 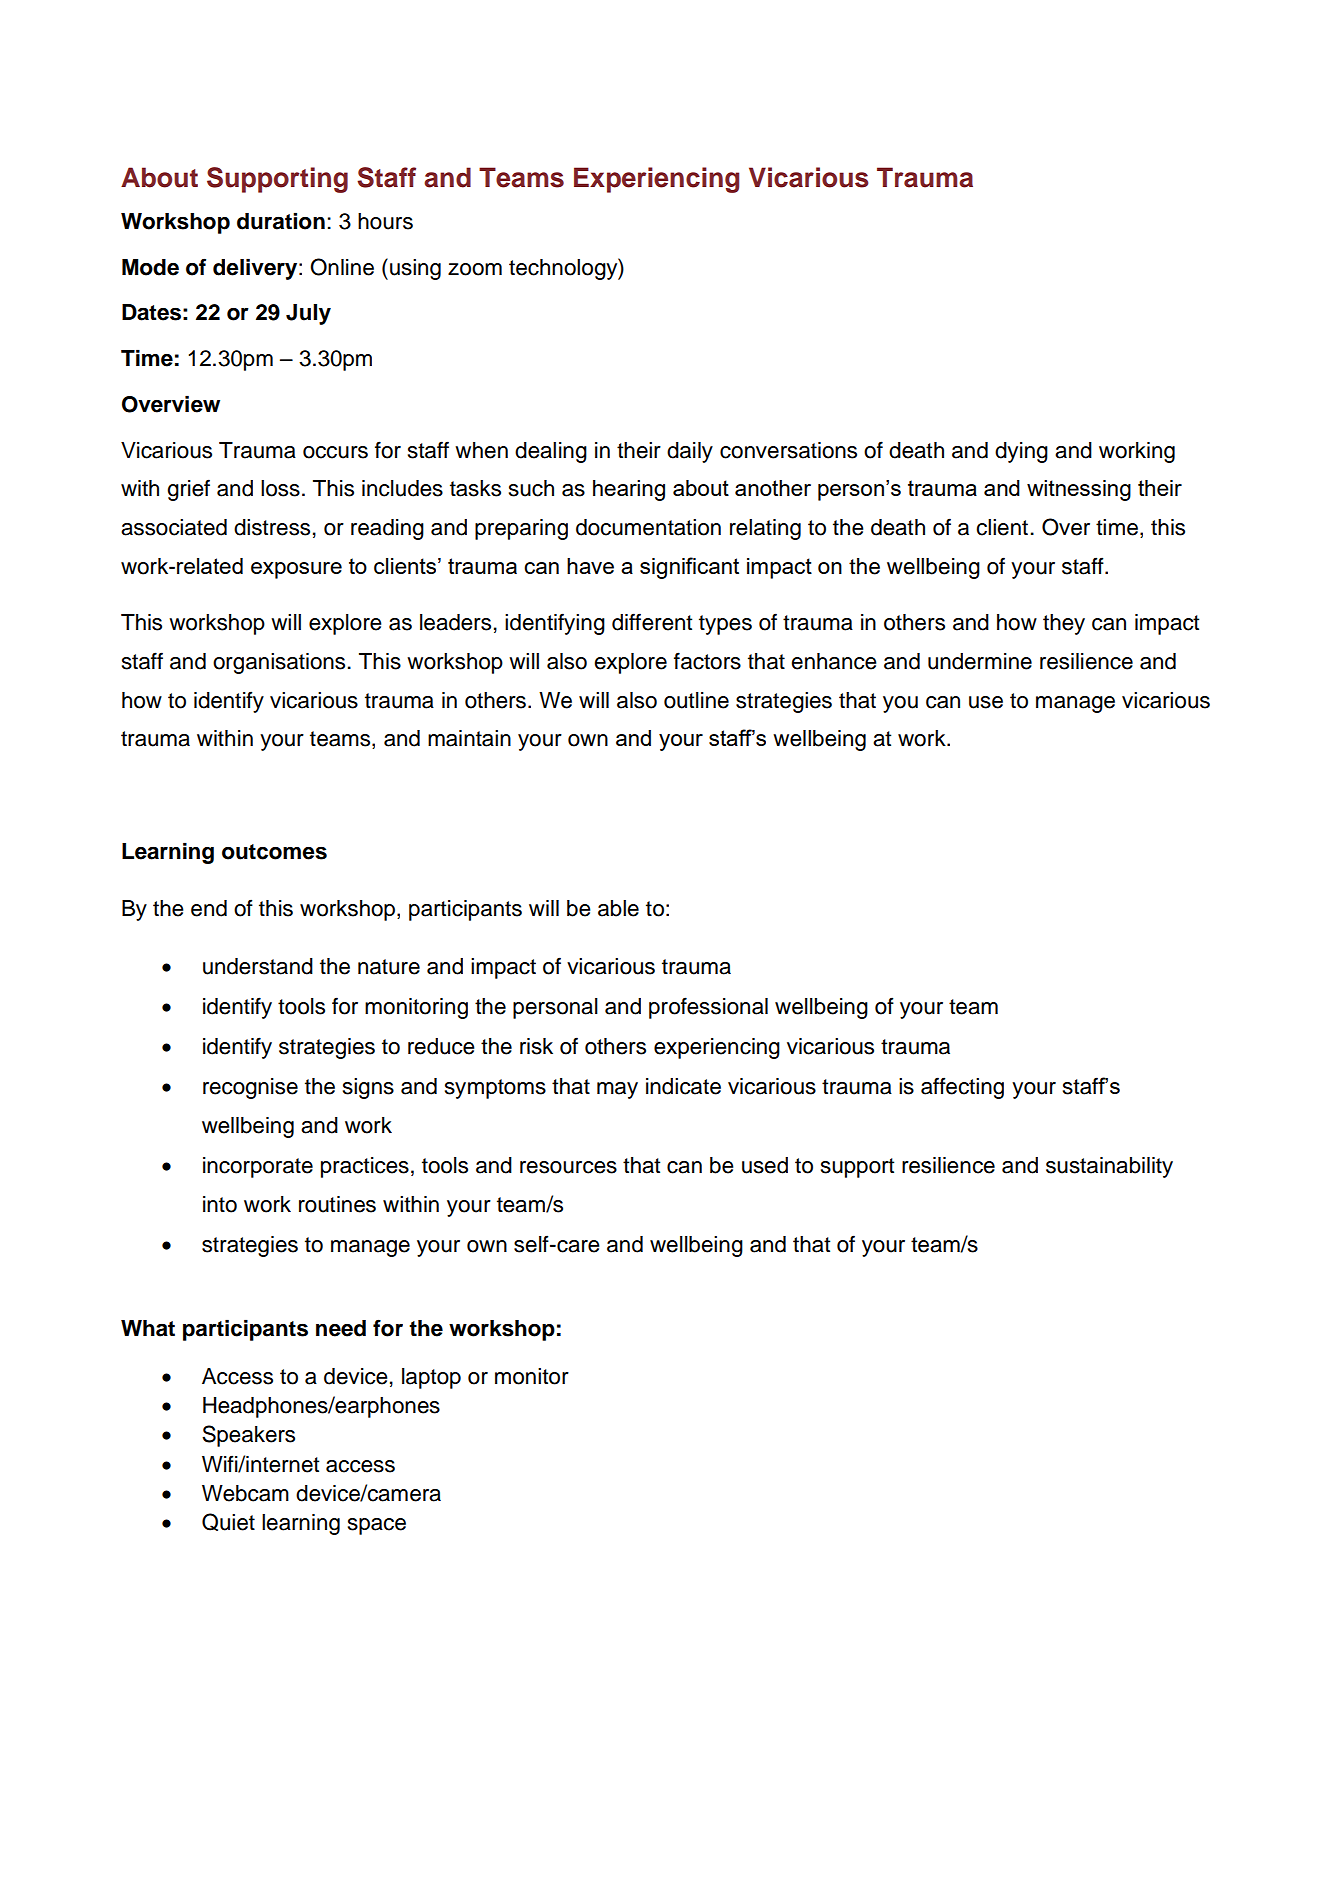 I want to click on Webcam, so click(x=245, y=1493).
